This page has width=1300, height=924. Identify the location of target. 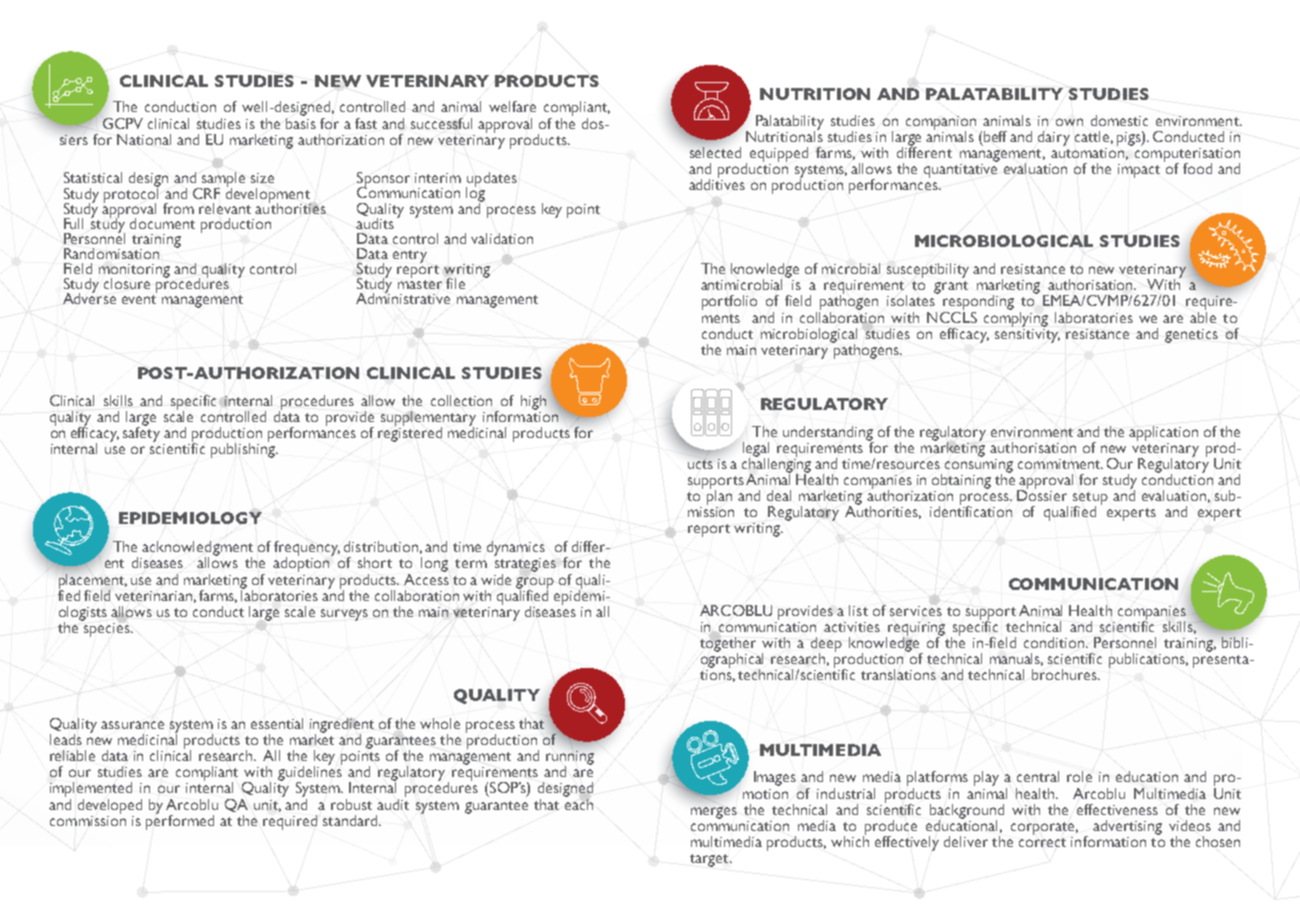
(710, 860).
